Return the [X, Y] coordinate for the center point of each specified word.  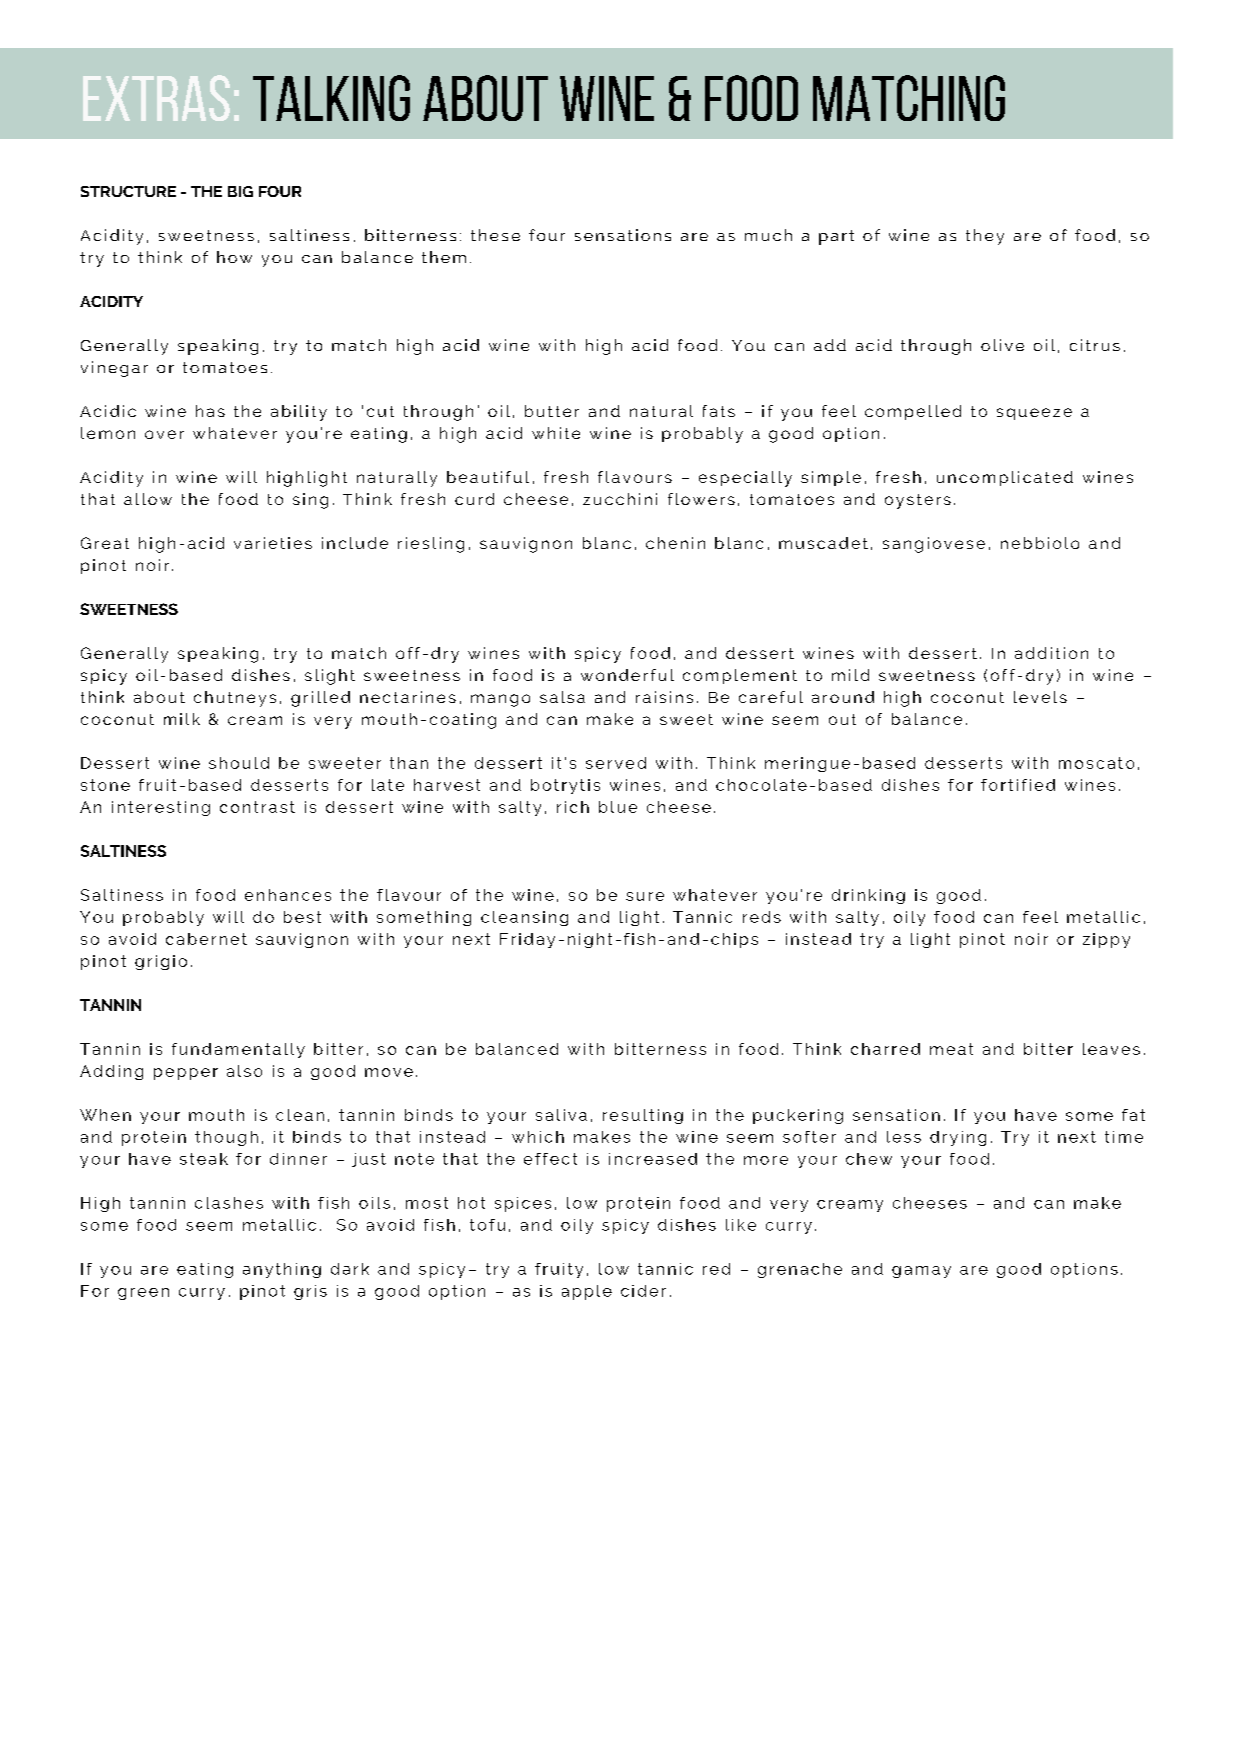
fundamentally [238, 1050]
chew [869, 1159]
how [234, 257]
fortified [1018, 785]
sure [645, 896]
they [985, 237]
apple [587, 1292]
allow [148, 499]
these [495, 235]
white [556, 433]
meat [951, 1049]
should [239, 763]
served [616, 763]
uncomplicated [1005, 478]
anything [282, 1270]
